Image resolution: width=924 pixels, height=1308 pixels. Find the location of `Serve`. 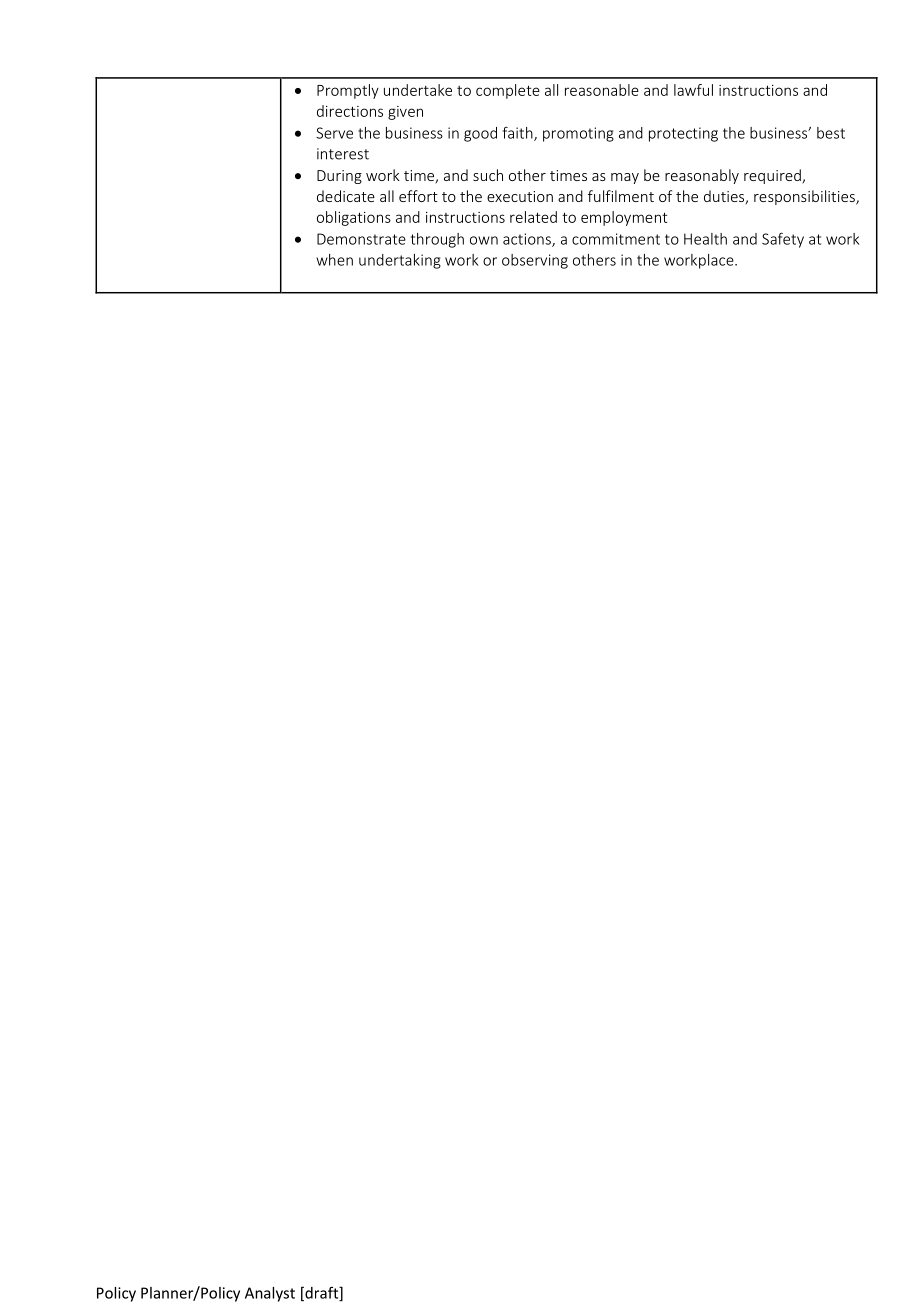

Serve is located at coordinates (334, 133).
